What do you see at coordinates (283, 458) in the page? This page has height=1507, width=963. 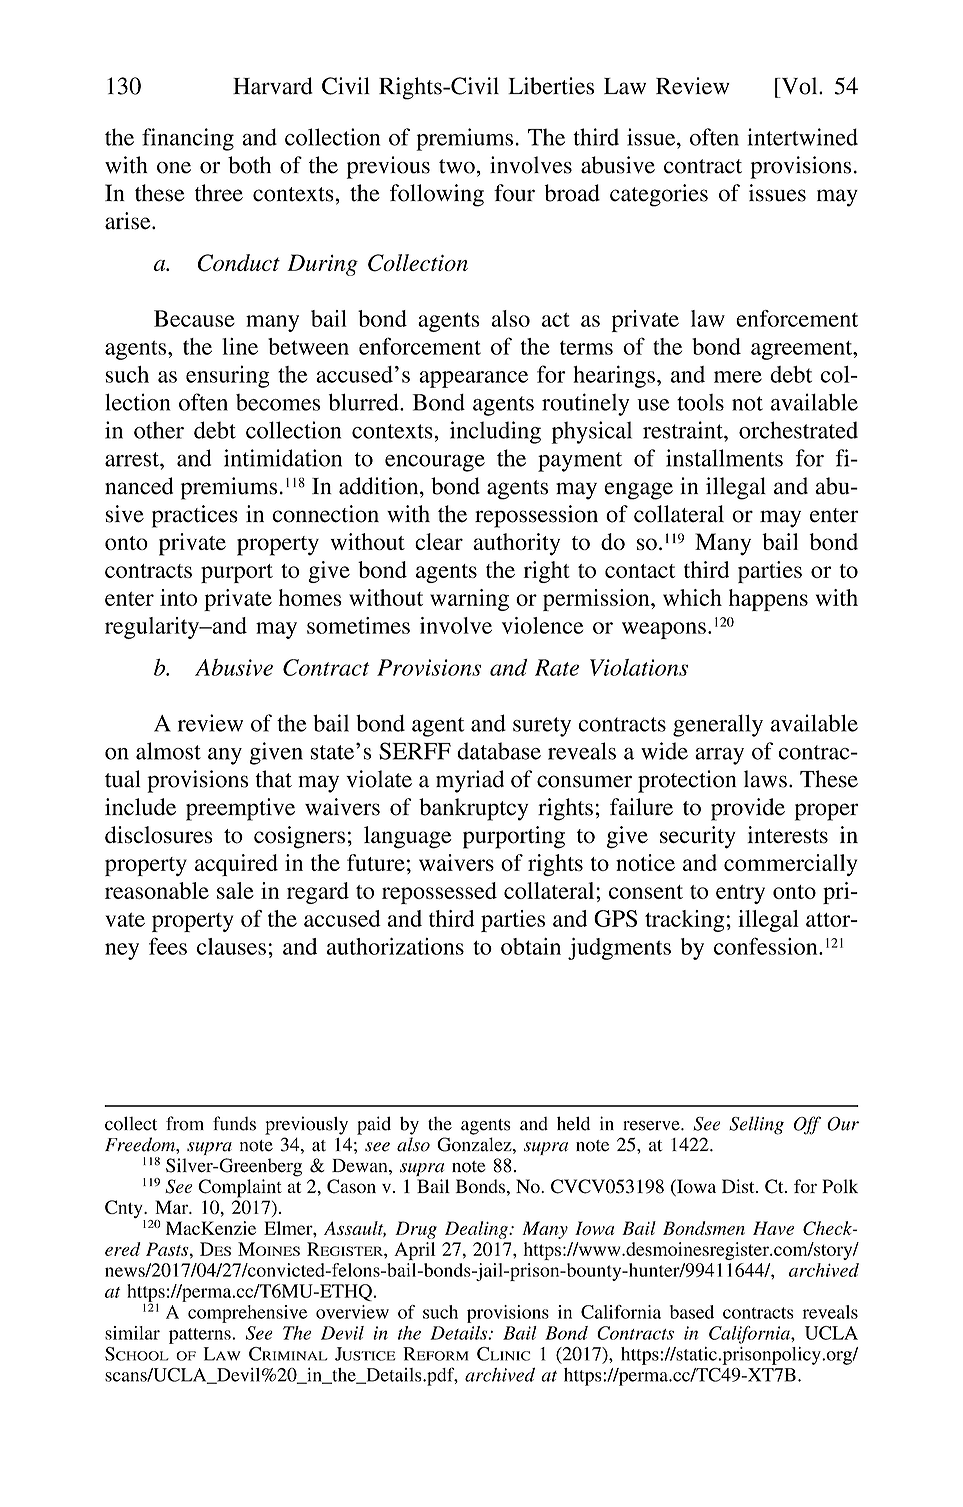 I see `intimidation` at bounding box center [283, 458].
